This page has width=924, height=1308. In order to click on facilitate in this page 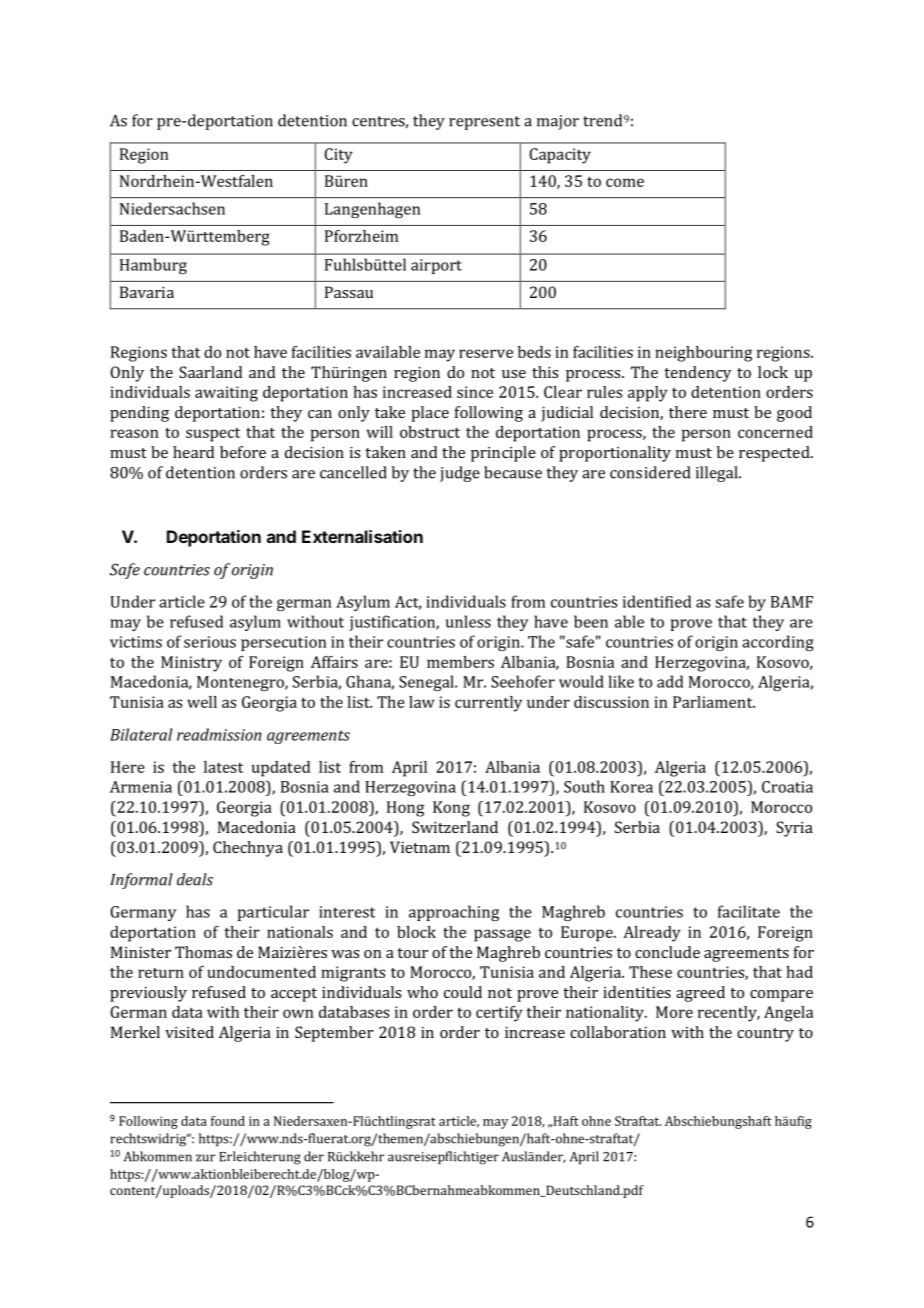, I will do `click(749, 911)`.
